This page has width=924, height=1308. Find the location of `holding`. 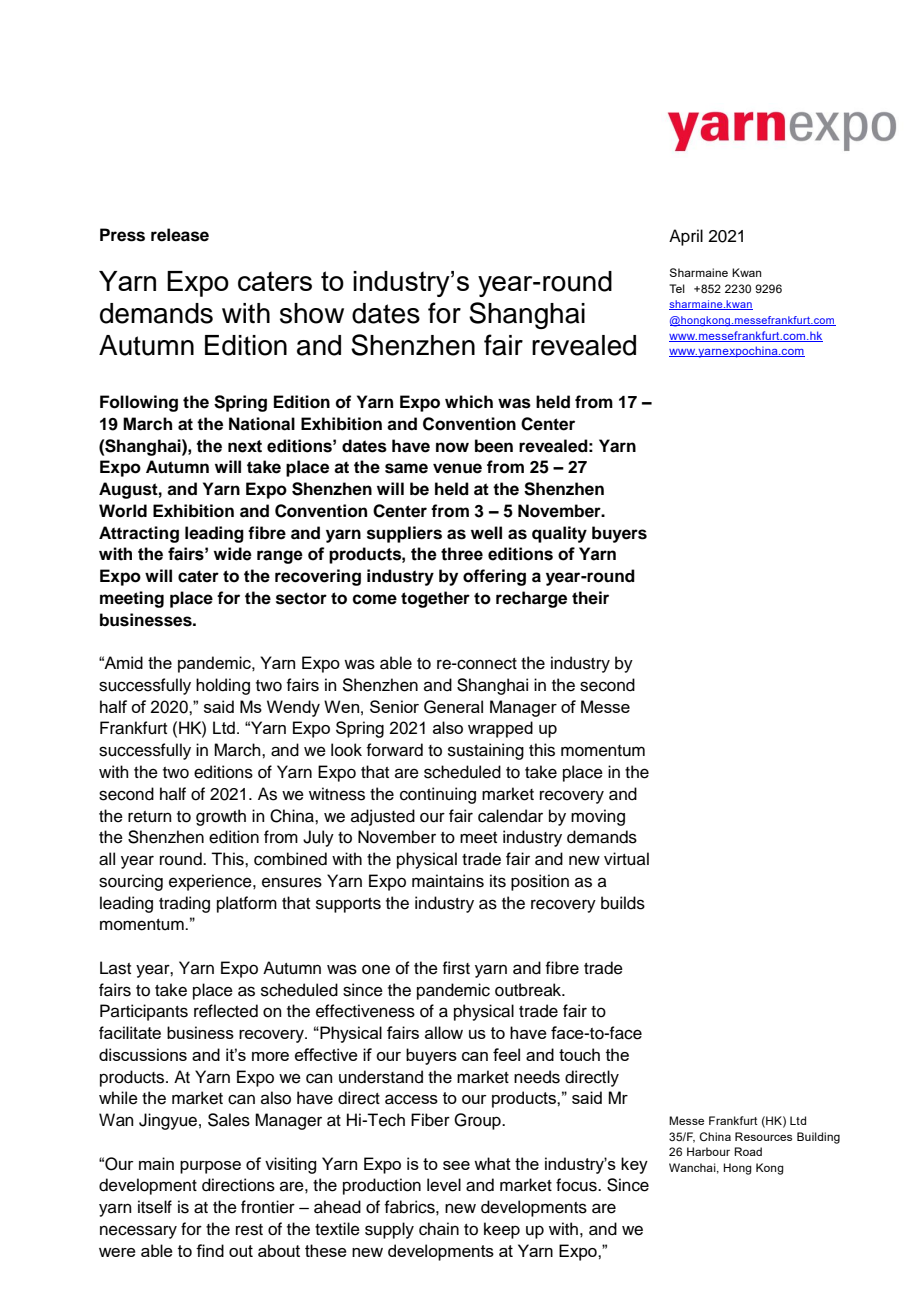

holding is located at coordinates (223, 686).
